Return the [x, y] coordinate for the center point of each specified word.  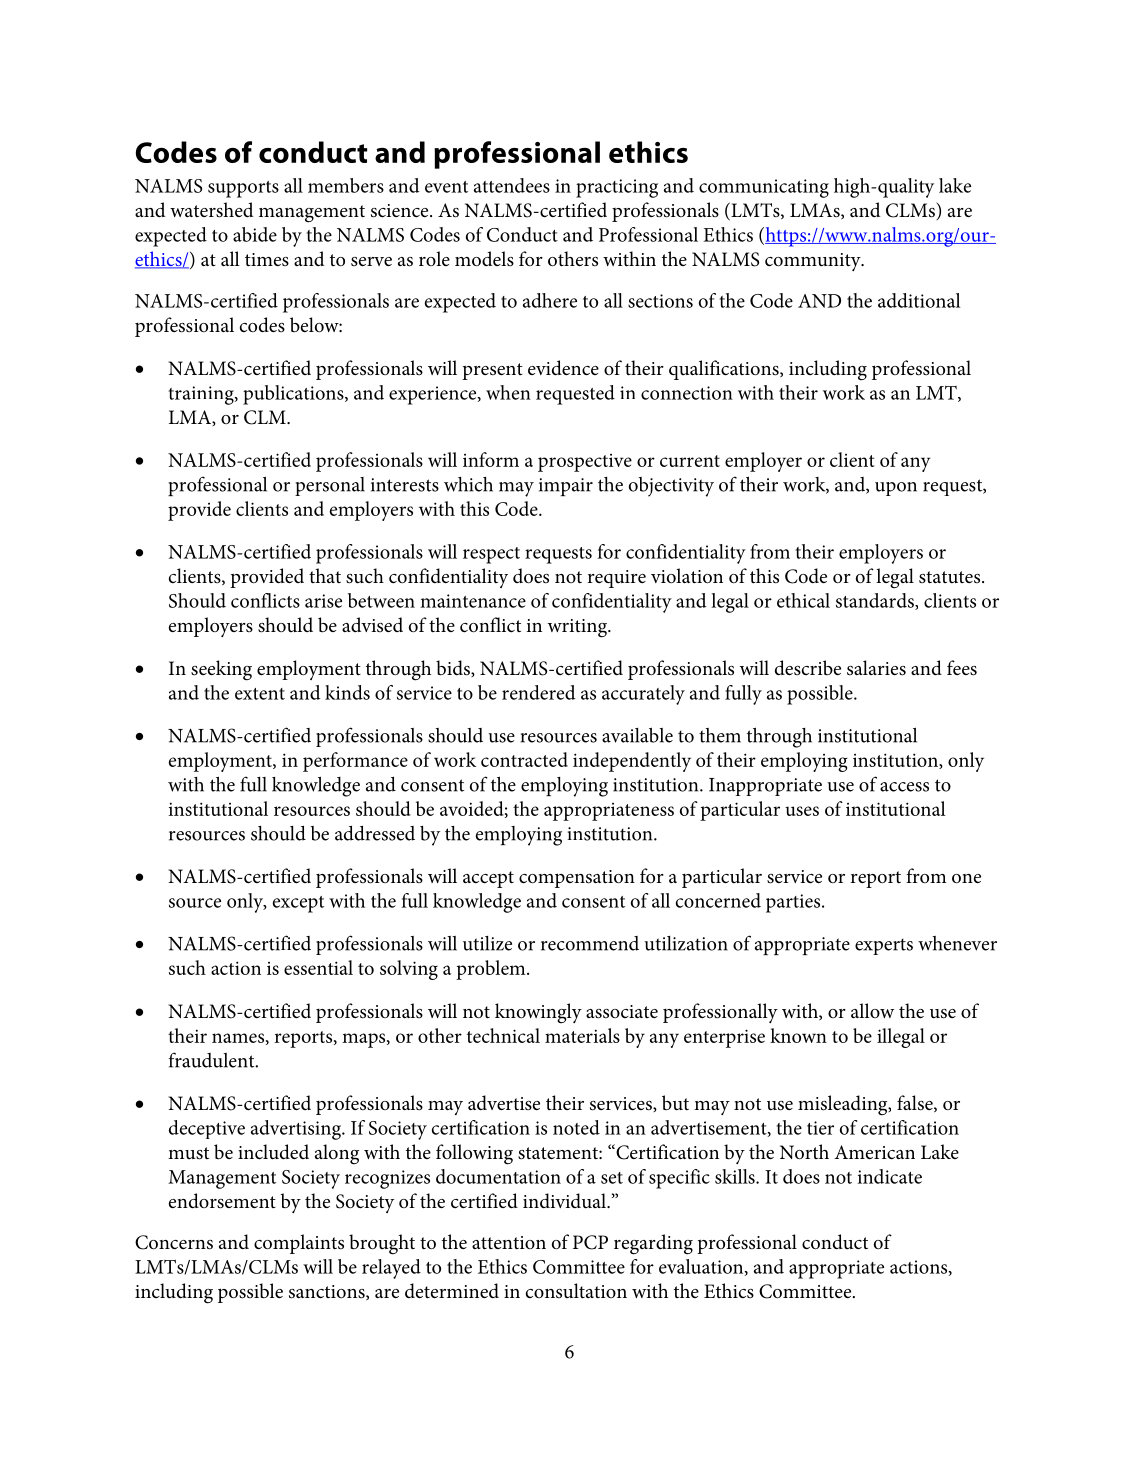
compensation [577, 879]
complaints [299, 1244]
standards [876, 601]
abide [255, 234]
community [814, 262]
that [325, 575]
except [298, 904]
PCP [590, 1242]
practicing [617, 188]
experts [884, 946]
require [617, 579]
